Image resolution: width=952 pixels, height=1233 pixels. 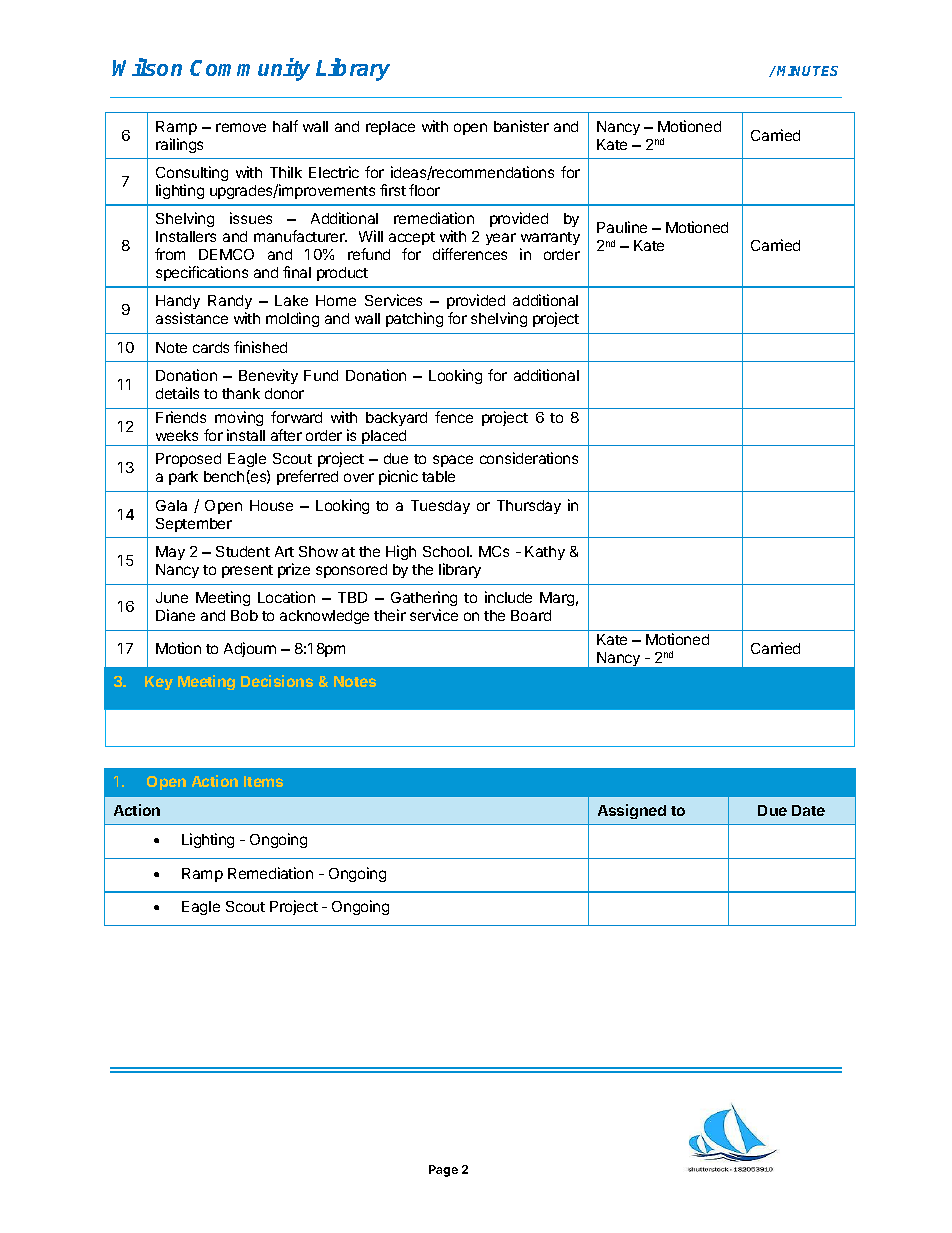 What do you see at coordinates (324, 617) in the screenshot?
I see `acknowledge` at bounding box center [324, 617].
